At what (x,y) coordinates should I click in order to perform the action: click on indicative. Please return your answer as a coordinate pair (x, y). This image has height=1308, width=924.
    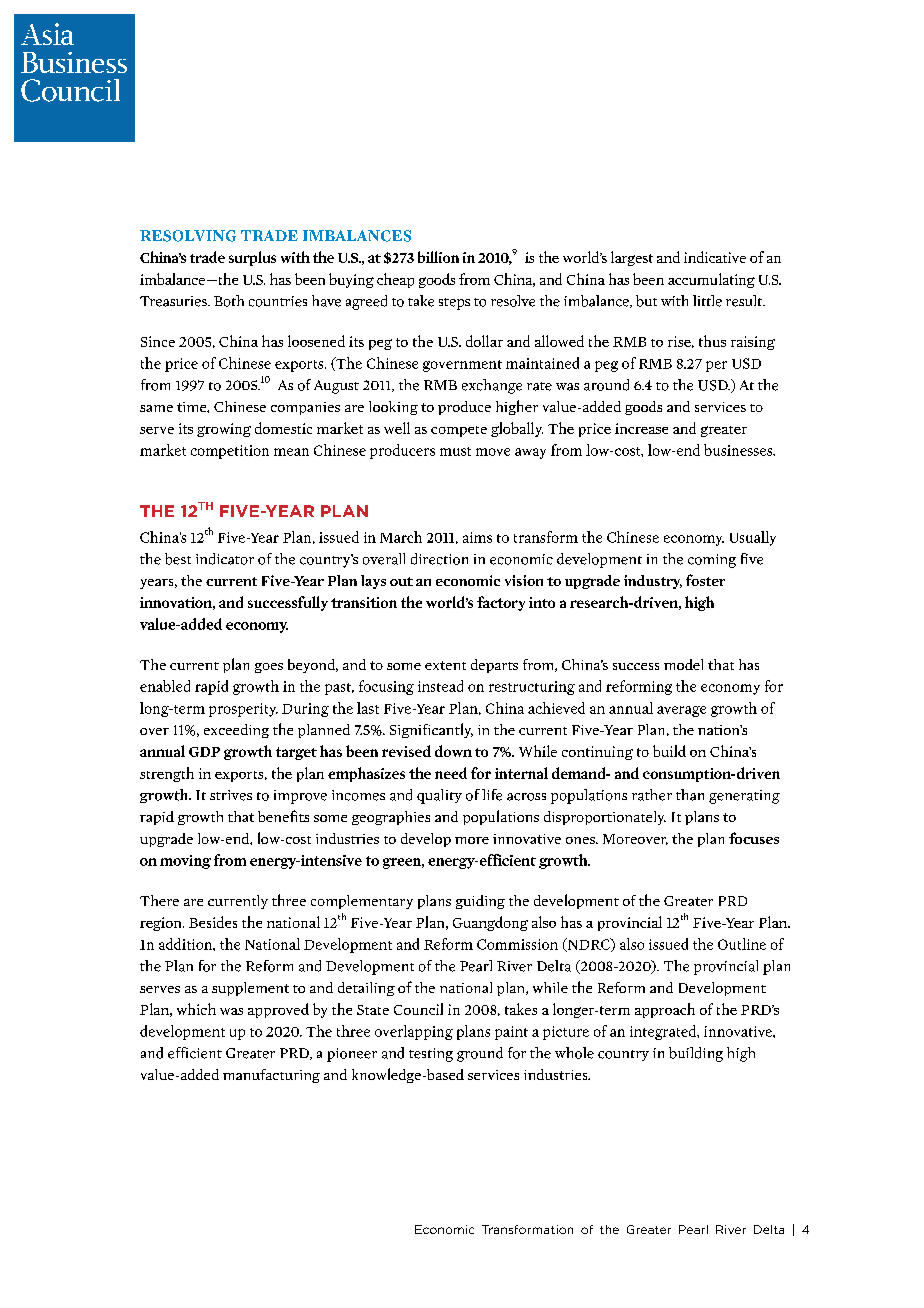
    Looking at the image, I should click on (715, 257).
